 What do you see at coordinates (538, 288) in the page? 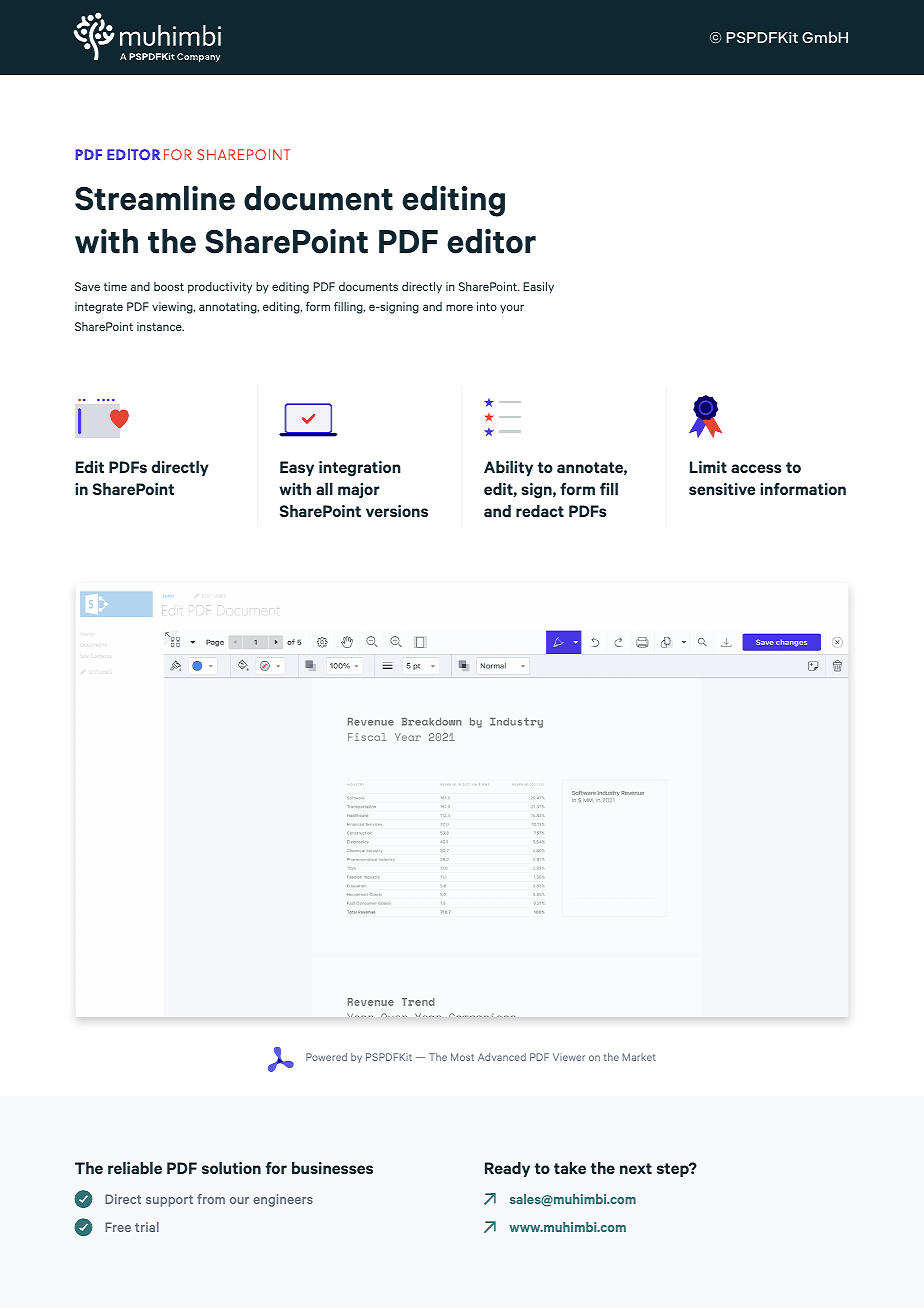
I see `Easily` at bounding box center [538, 288].
